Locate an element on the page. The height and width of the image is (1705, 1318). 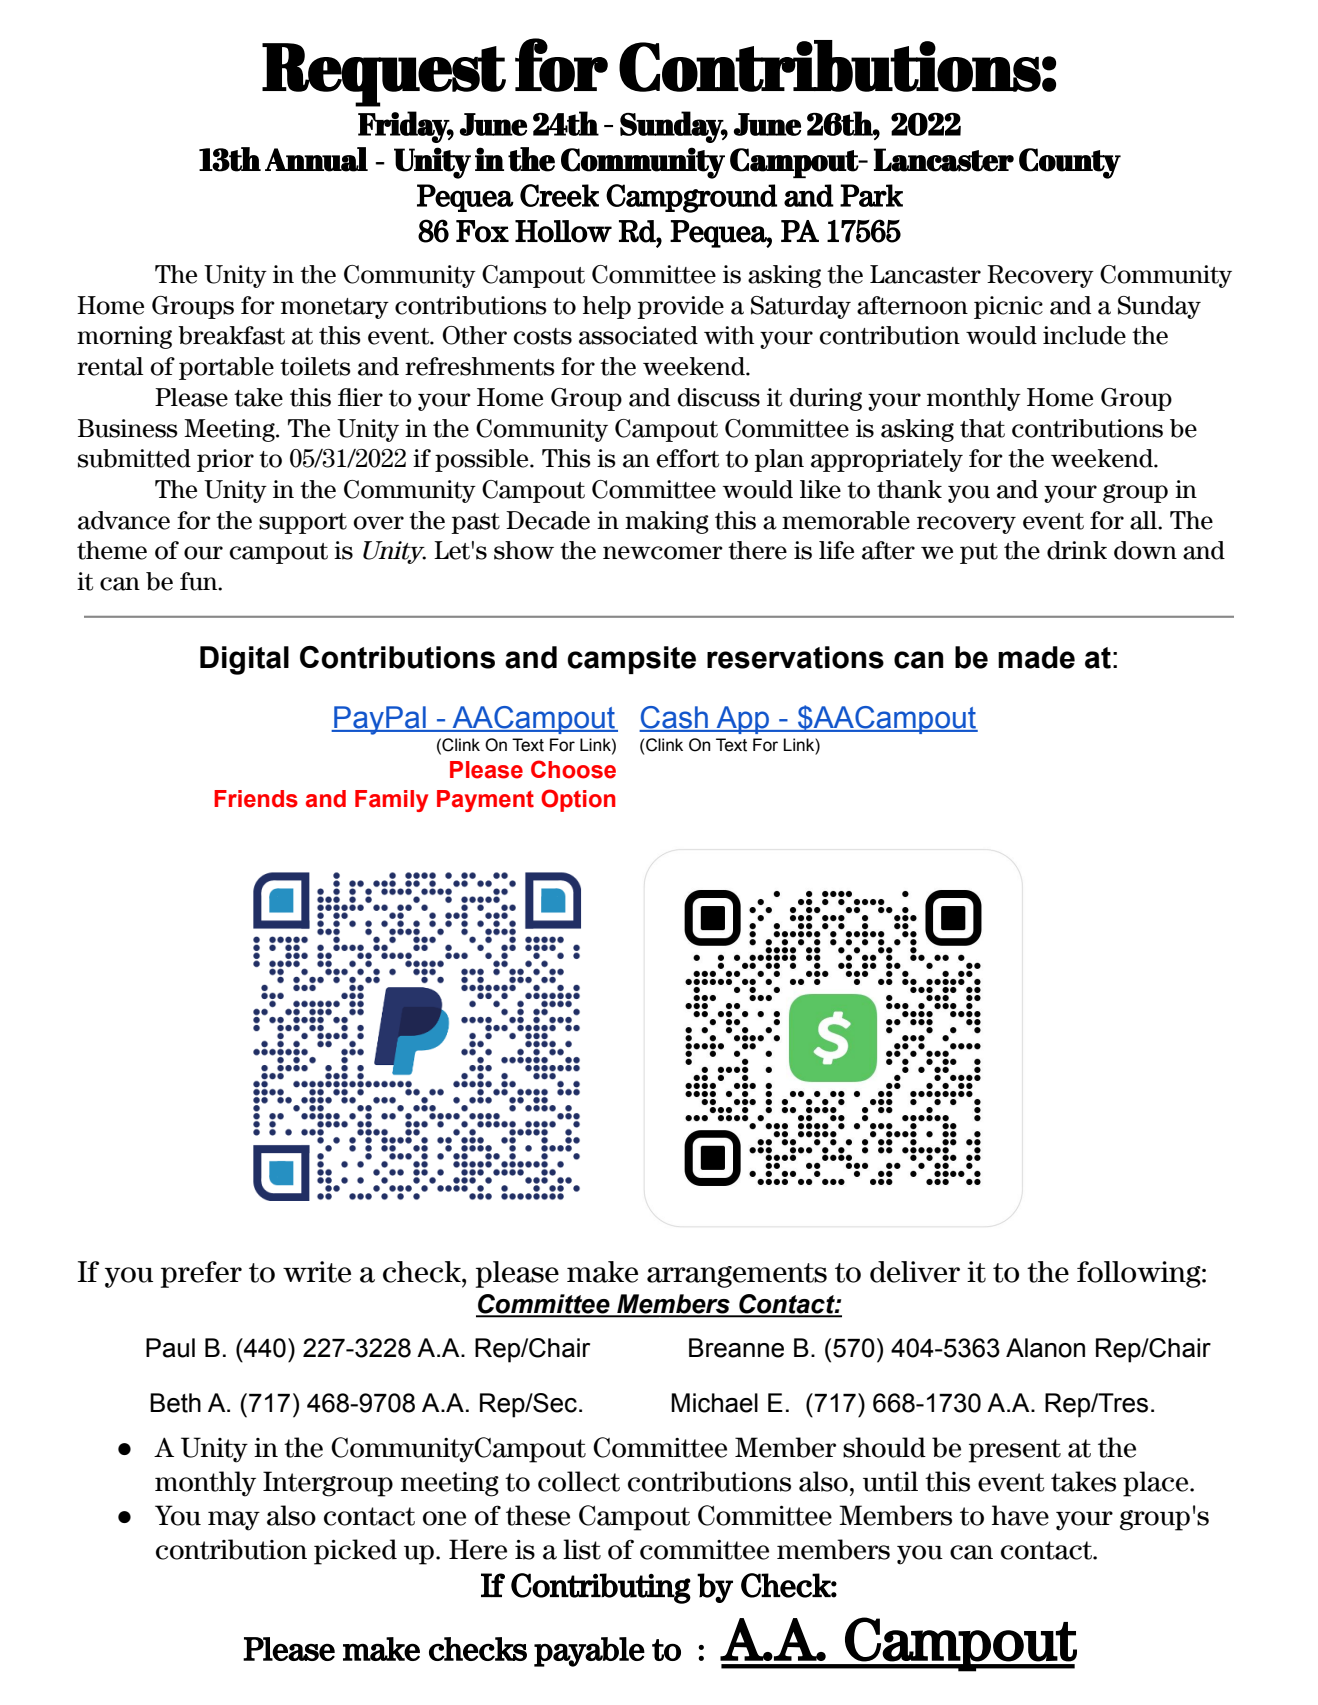
Contributing is located at coordinates (601, 1588).
